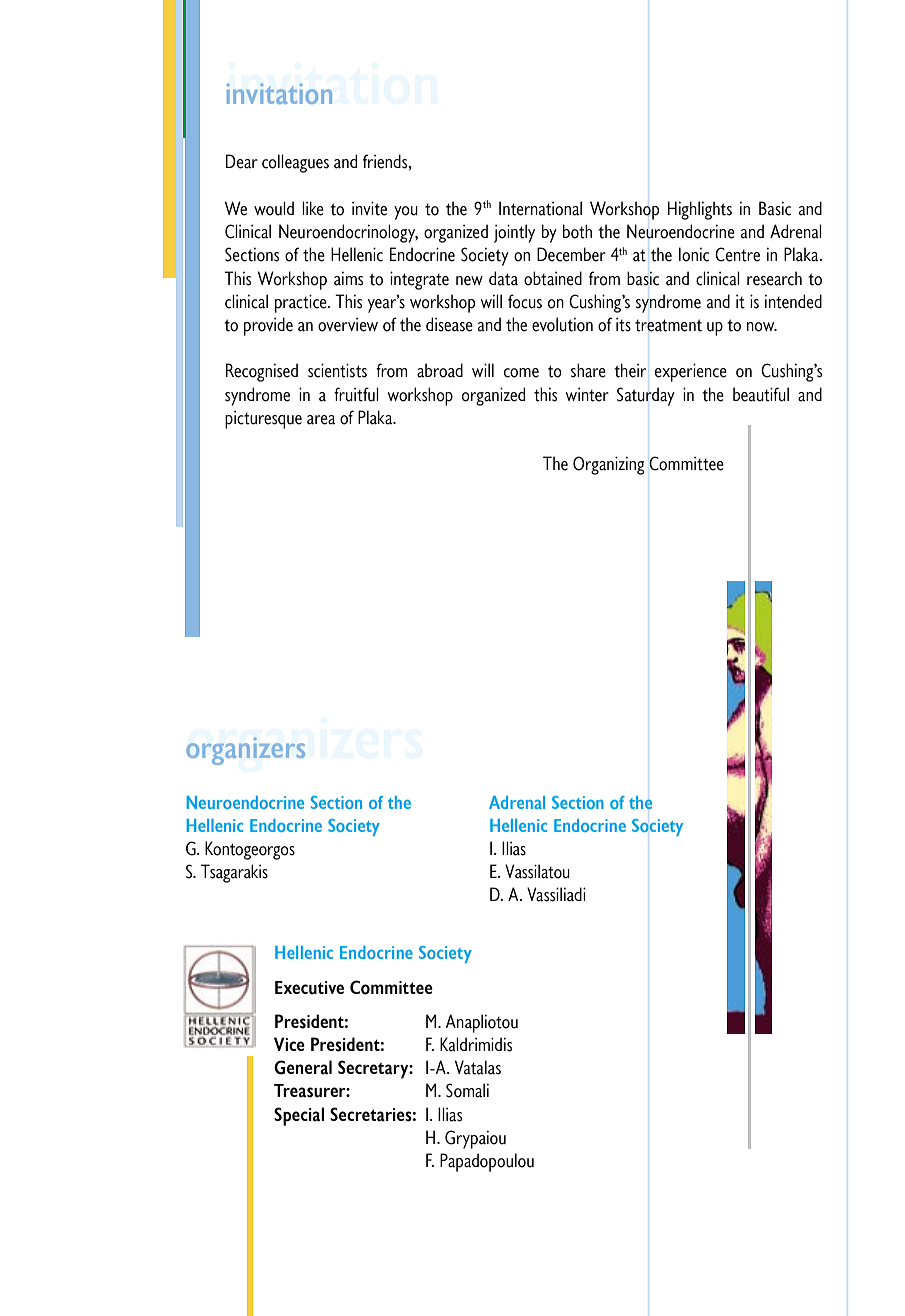  Describe the element at coordinates (321, 420) in the page. I see `area` at that location.
